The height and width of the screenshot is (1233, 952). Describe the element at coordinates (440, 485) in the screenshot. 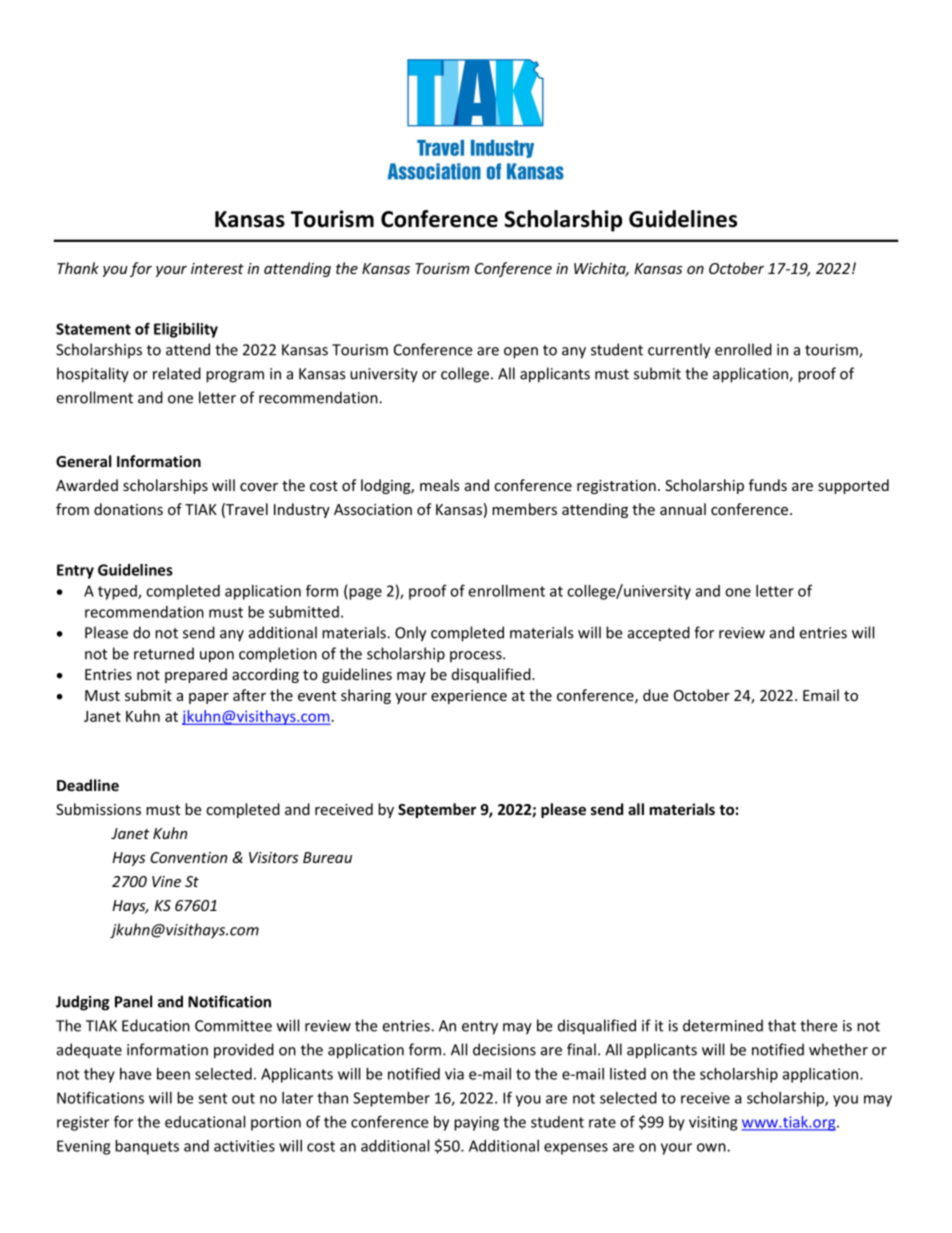

I see `meals` at that location.
